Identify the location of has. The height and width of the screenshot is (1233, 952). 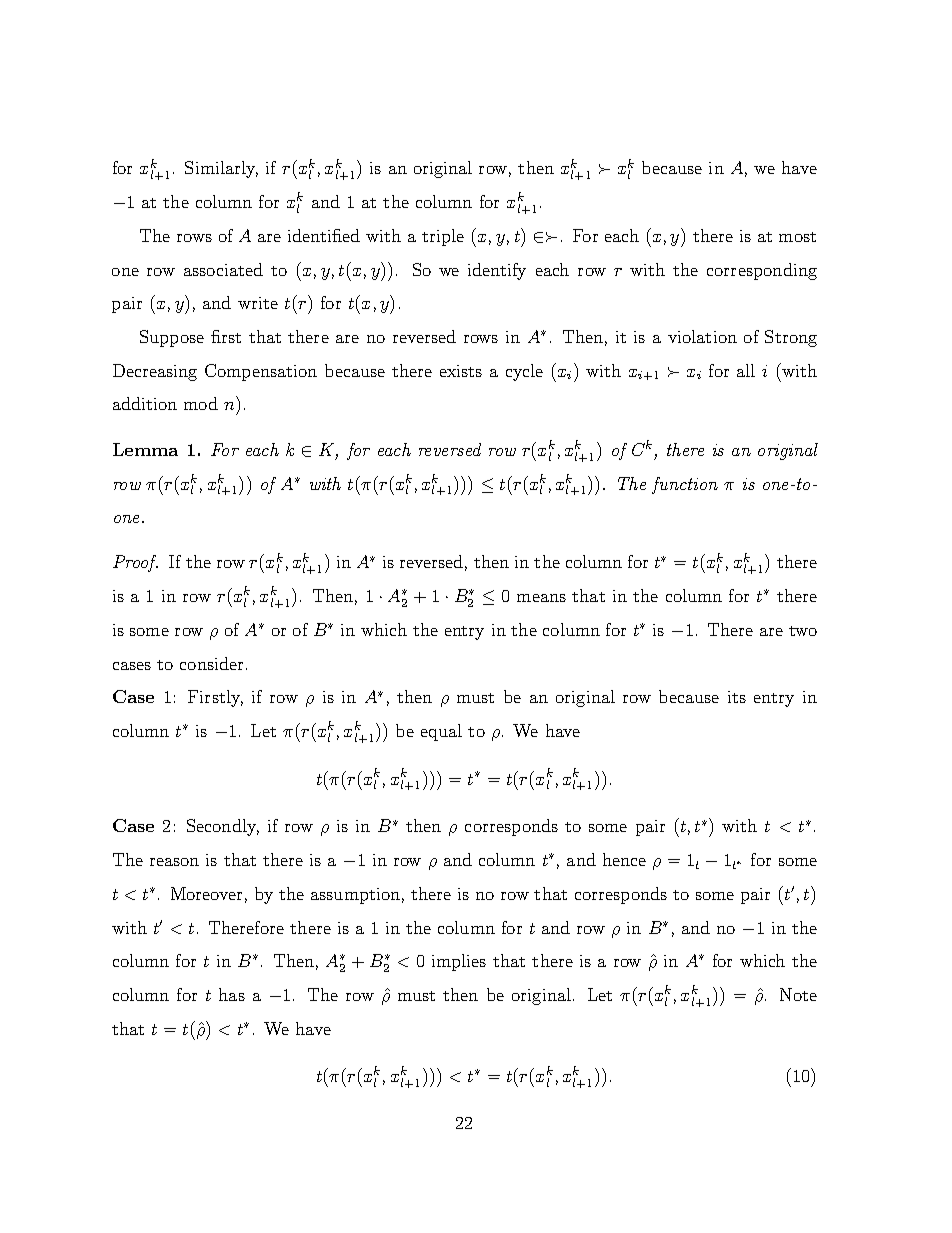
(232, 994).
